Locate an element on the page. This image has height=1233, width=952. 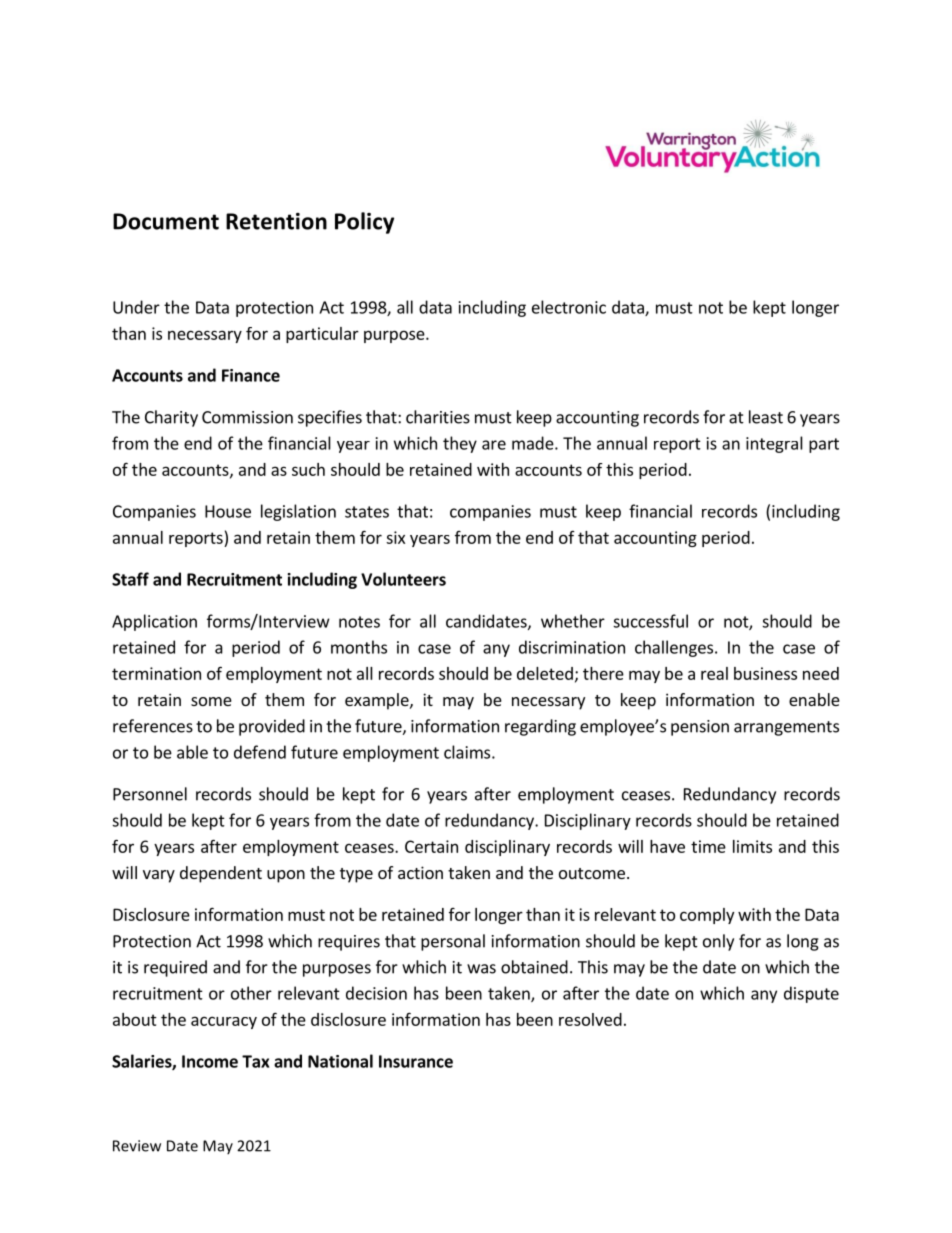
electronic is located at coordinates (569, 307).
